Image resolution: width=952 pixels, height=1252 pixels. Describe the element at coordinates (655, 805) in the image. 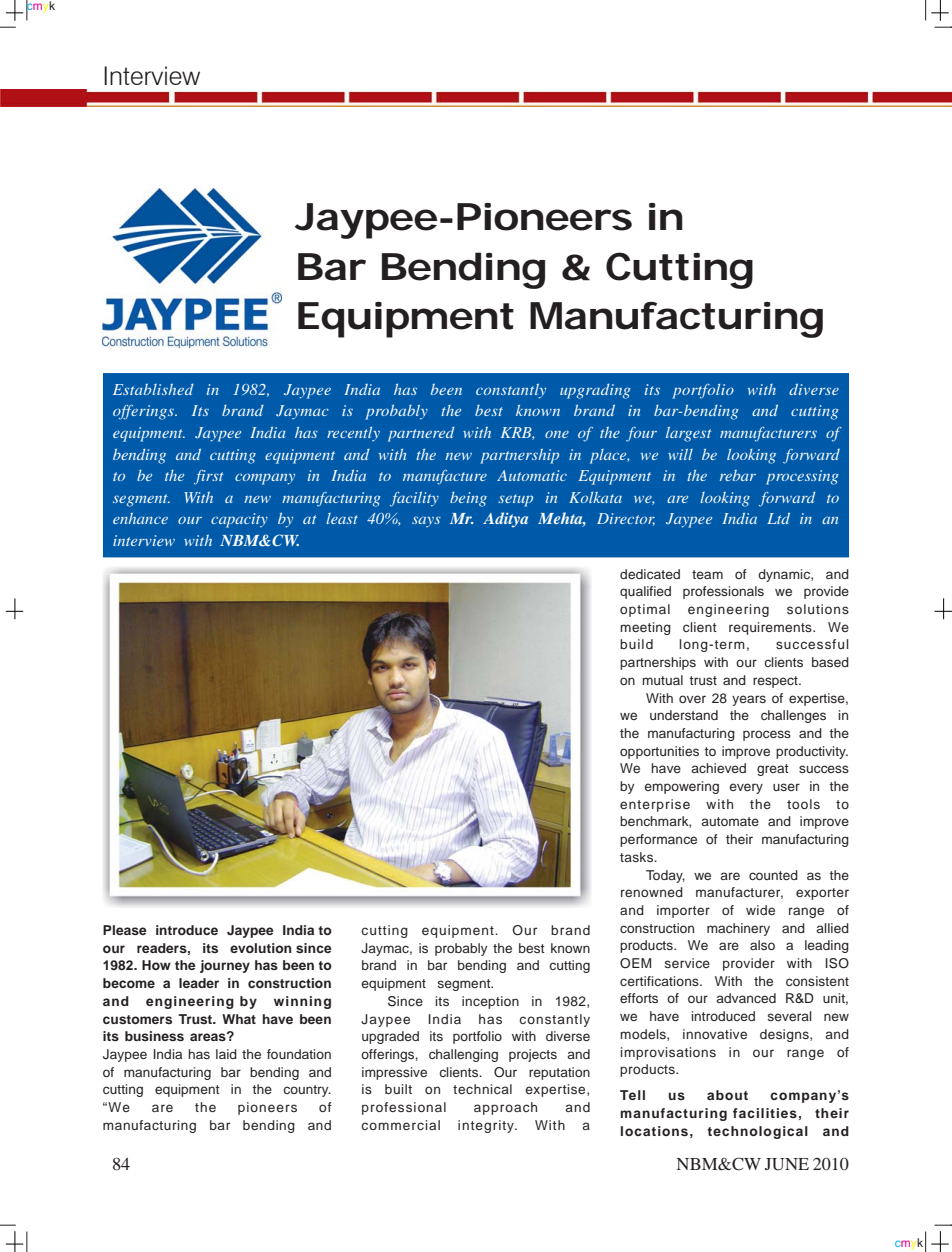

I see `enterprise` at that location.
